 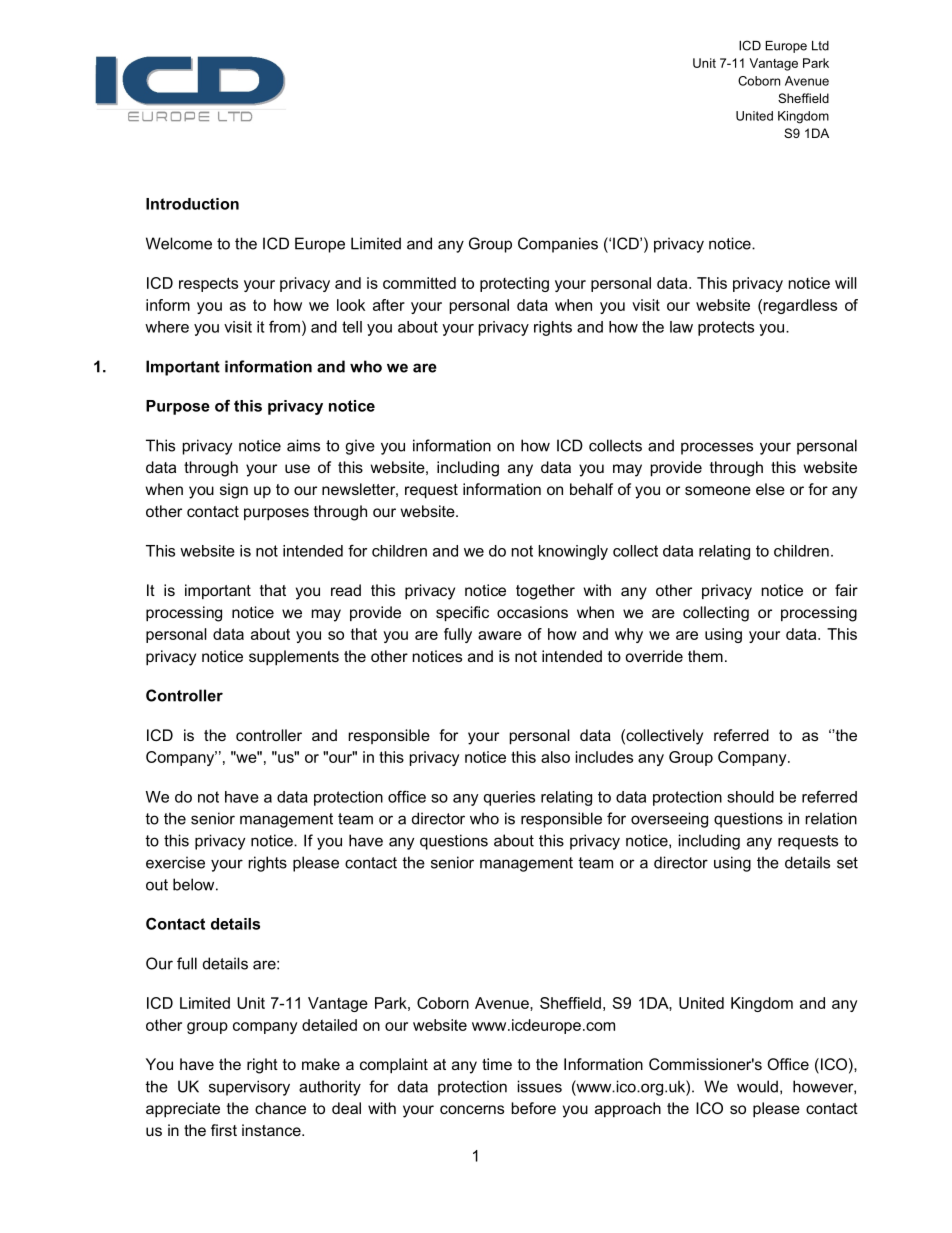 I want to click on supervisory, so click(x=249, y=1088).
